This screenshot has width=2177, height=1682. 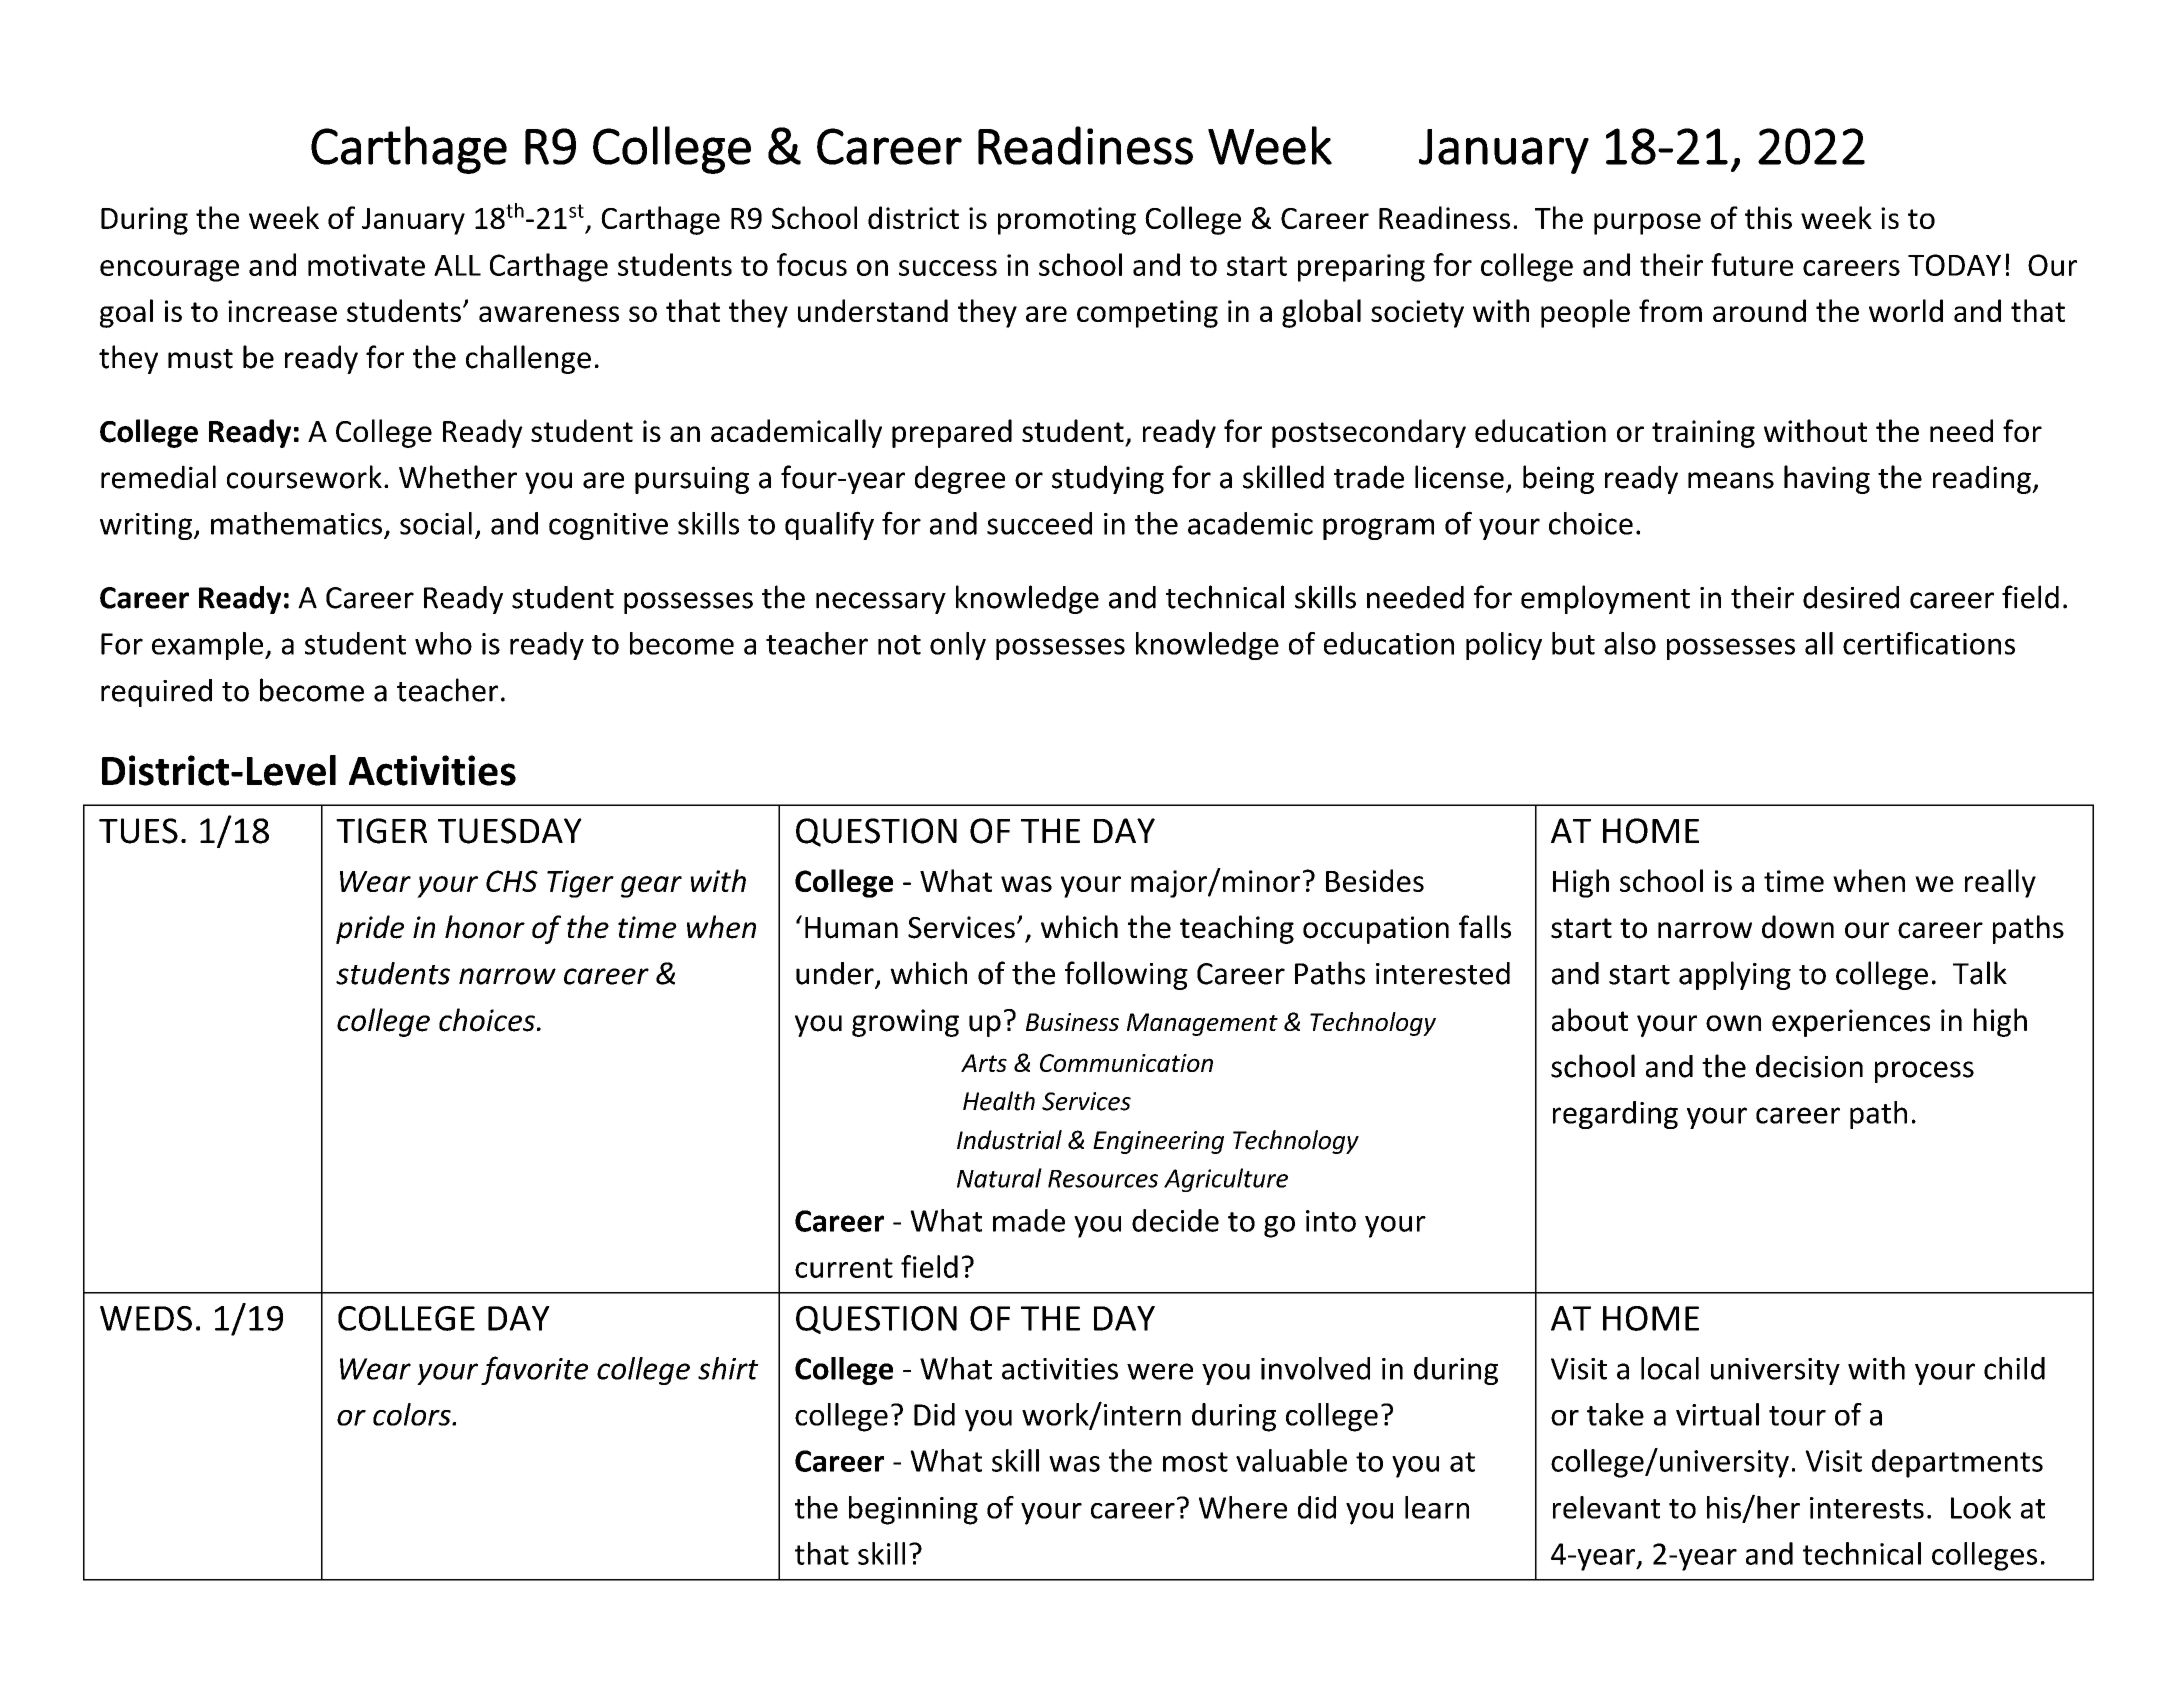 What do you see at coordinates (1237, 929) in the screenshot?
I see `teaching` at bounding box center [1237, 929].
